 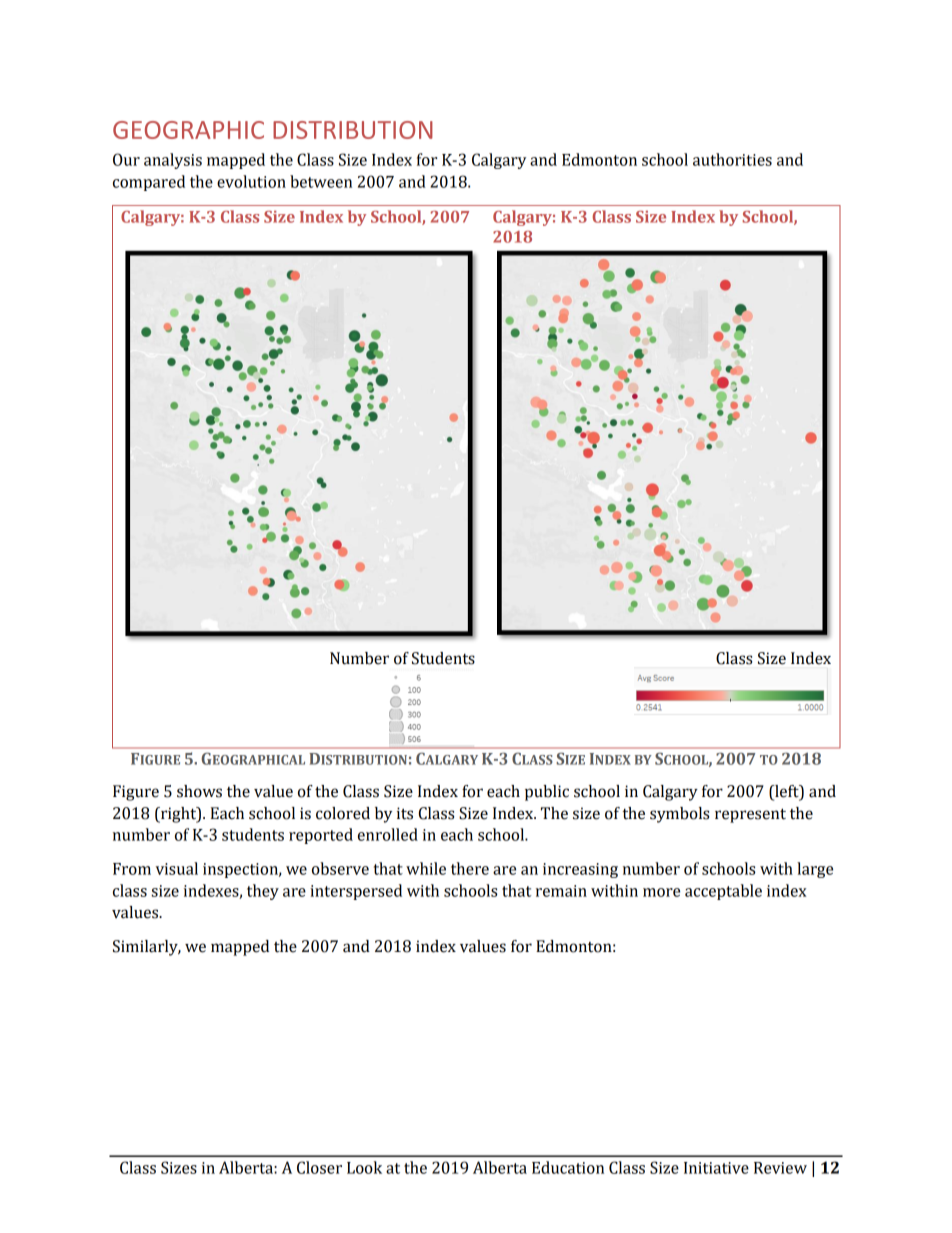 What do you see at coordinates (547, 793) in the document?
I see `public` at bounding box center [547, 793].
